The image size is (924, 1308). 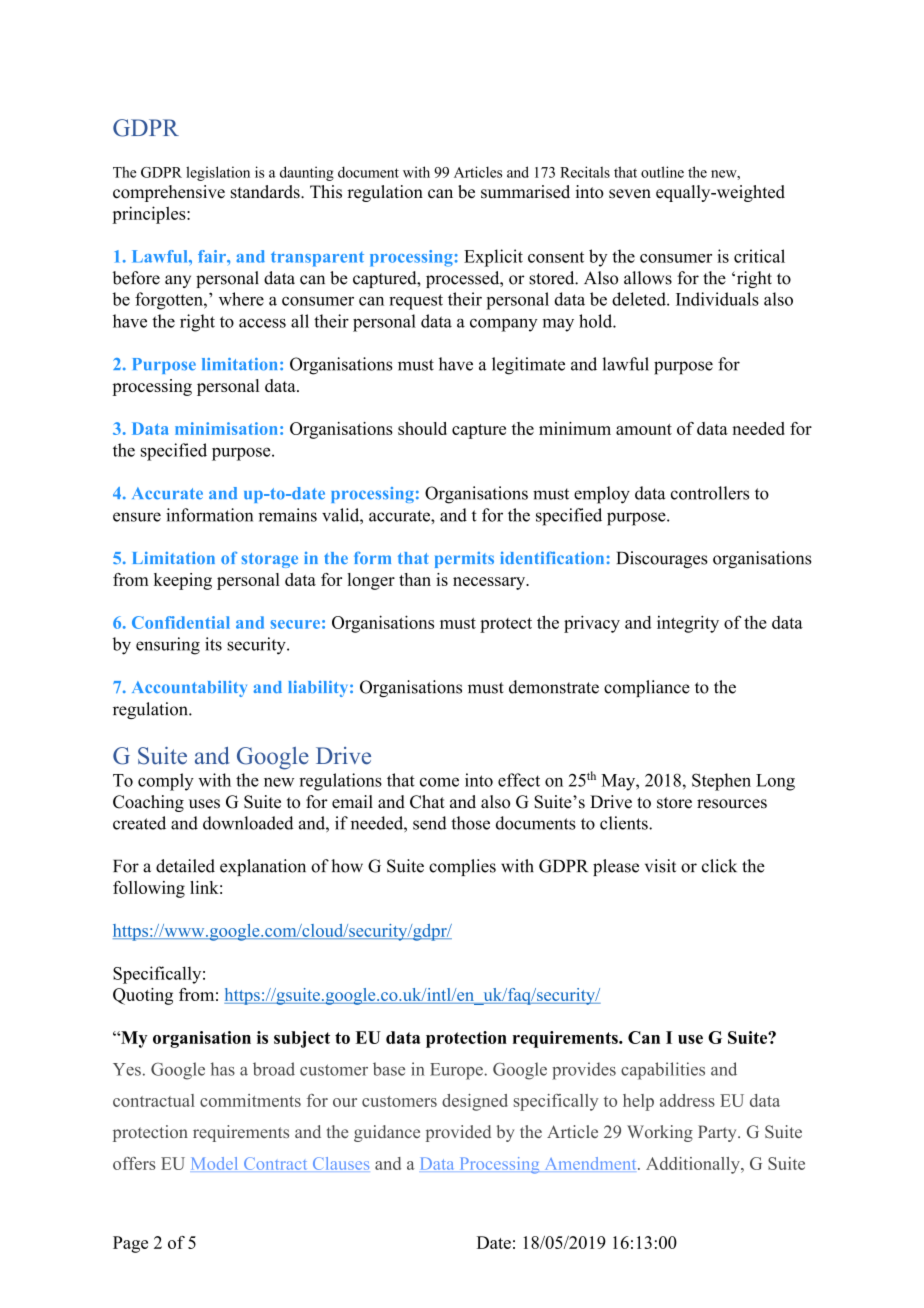 What do you see at coordinates (493, 258) in the screenshot?
I see `Explicit` at bounding box center [493, 258].
